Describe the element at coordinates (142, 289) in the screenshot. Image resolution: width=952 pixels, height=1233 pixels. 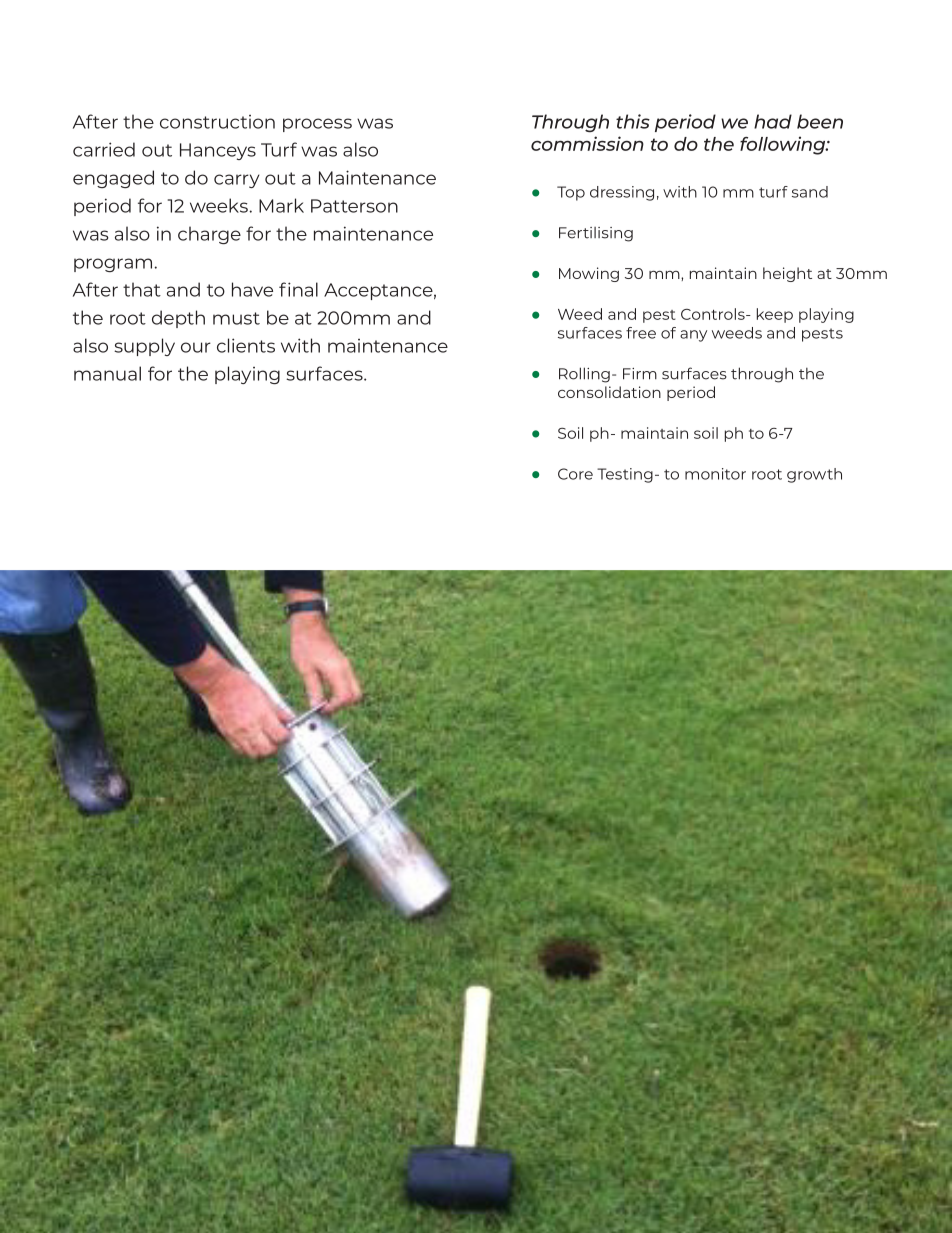
I see `that` at that location.
